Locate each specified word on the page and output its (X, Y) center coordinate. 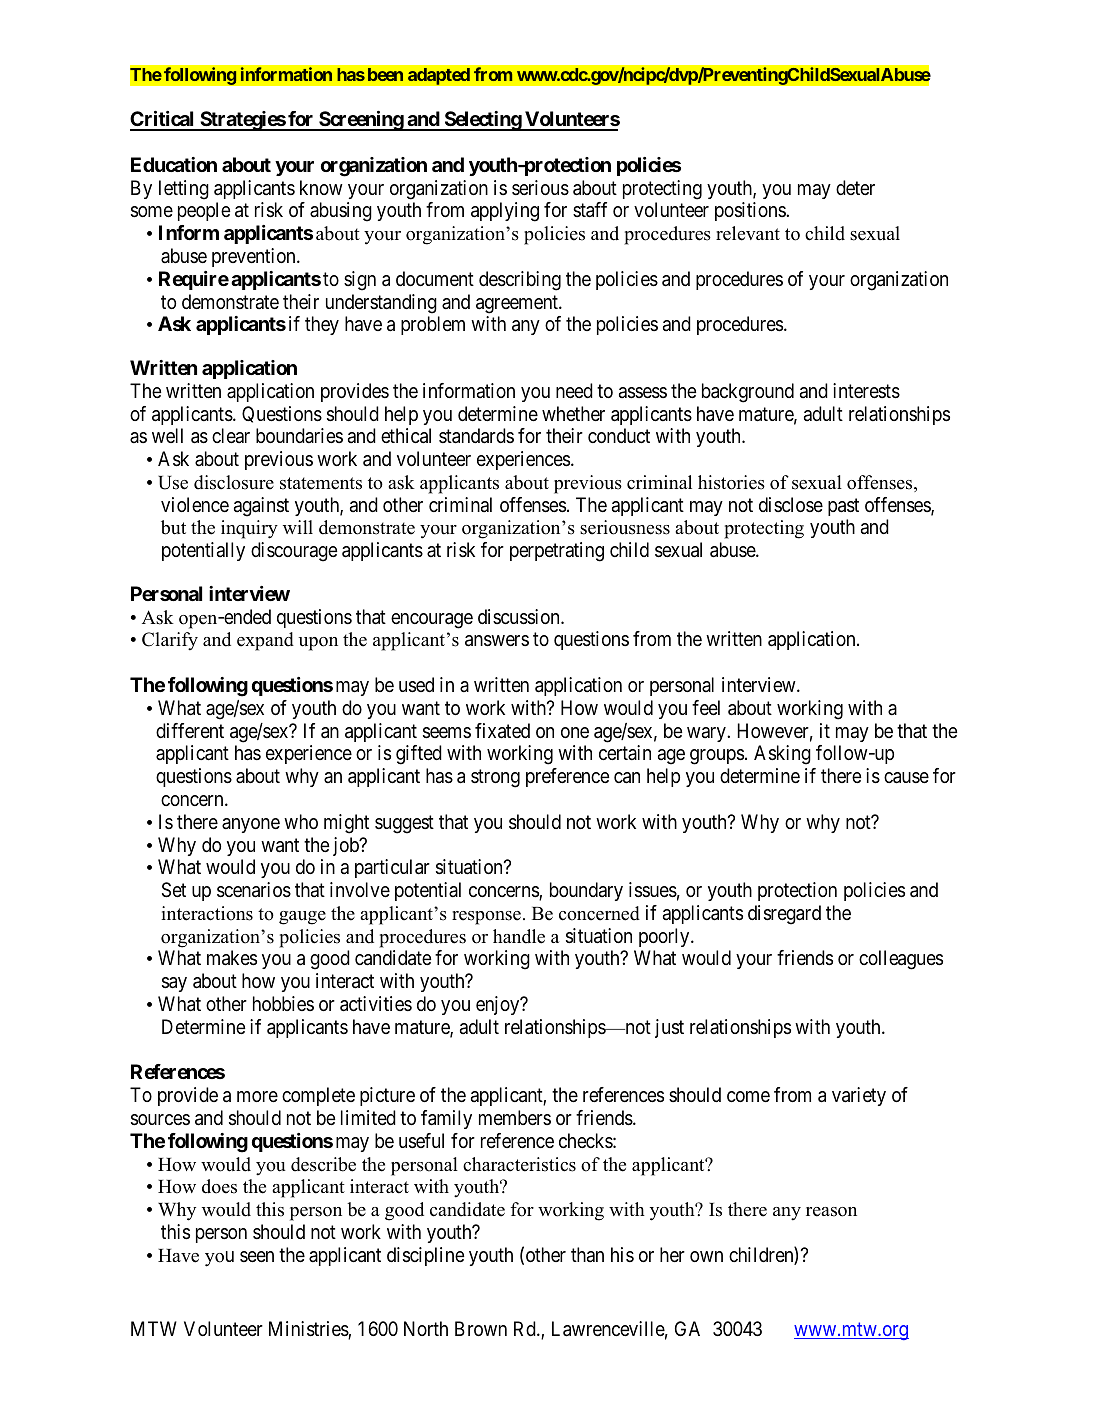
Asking (782, 755)
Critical (163, 120)
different (190, 731)
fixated (502, 731)
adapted (439, 76)
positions (751, 211)
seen (257, 1257)
